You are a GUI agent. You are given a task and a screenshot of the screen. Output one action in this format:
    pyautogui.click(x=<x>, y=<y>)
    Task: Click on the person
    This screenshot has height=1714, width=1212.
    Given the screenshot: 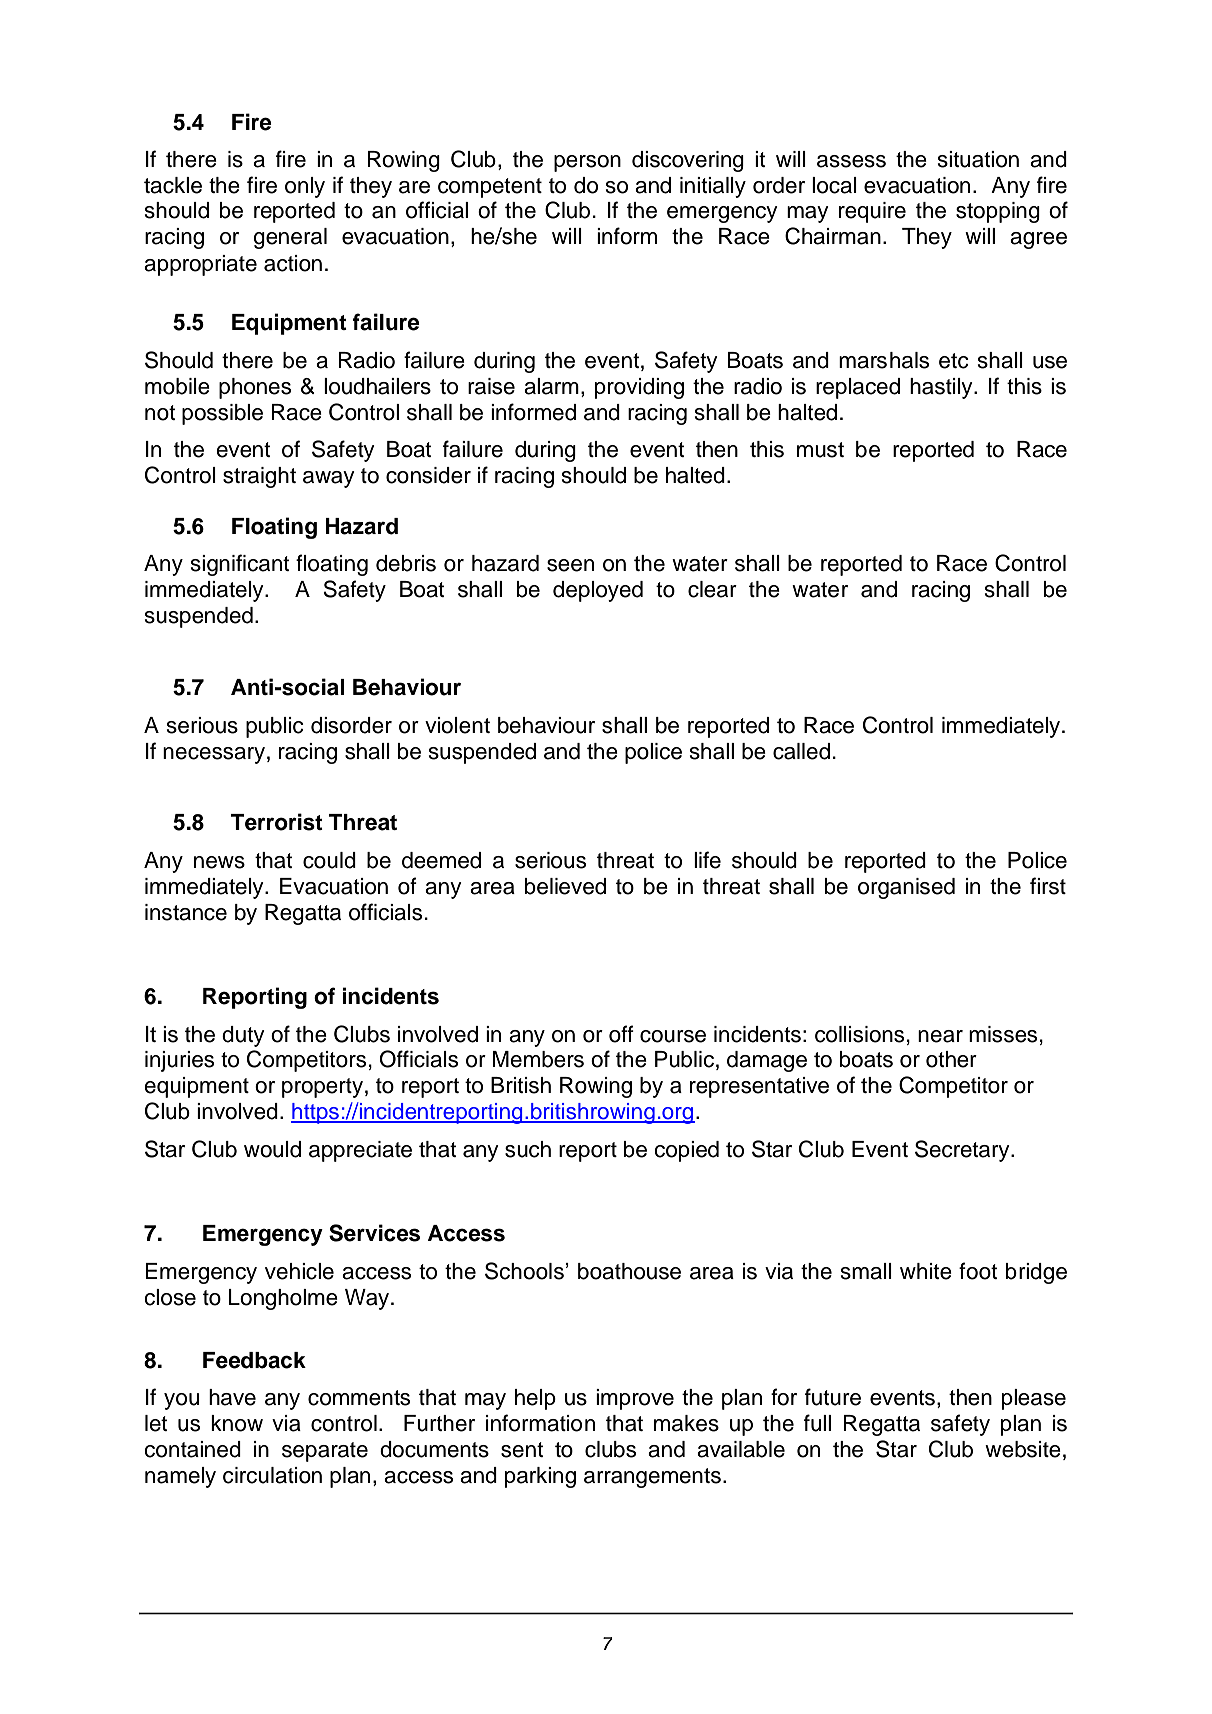 What is the action you would take?
    pyautogui.click(x=587, y=163)
